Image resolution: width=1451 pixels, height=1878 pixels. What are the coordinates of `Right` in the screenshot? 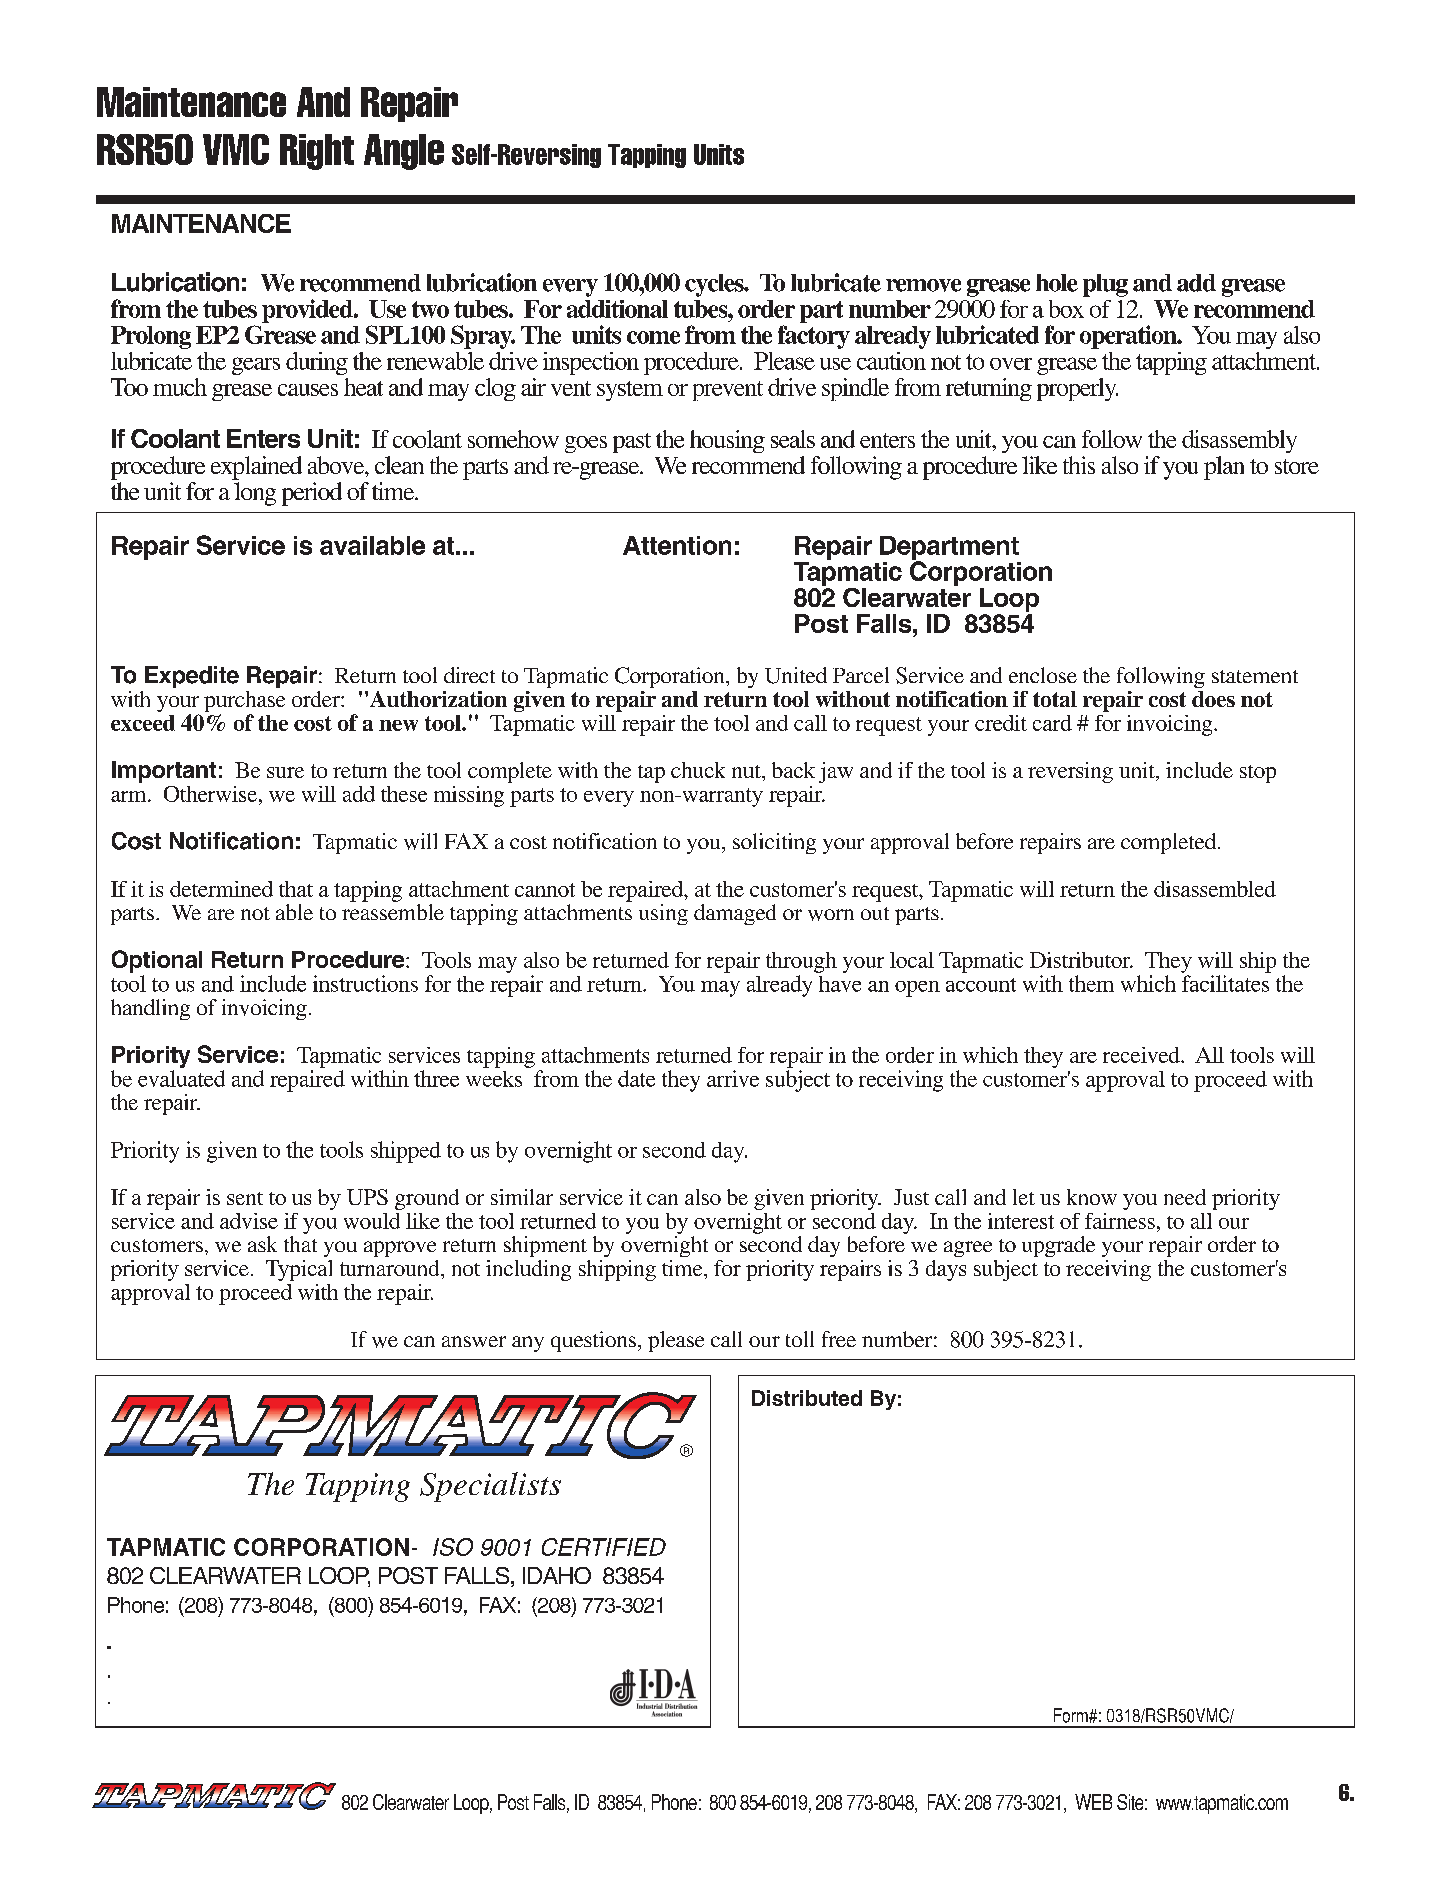 It's located at (317, 152).
